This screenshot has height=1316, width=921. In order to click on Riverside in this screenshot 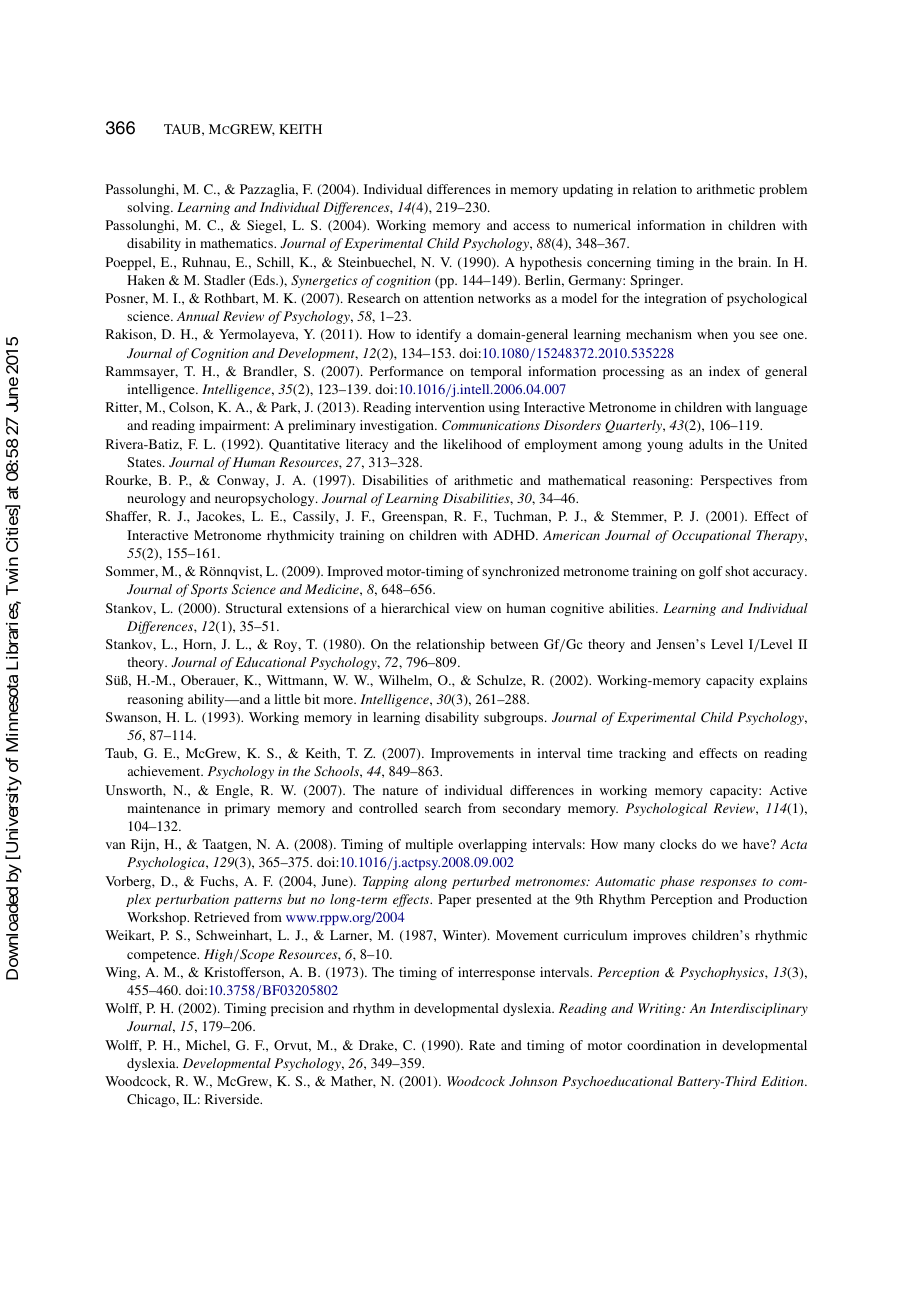, I will do `click(233, 1099)`.
